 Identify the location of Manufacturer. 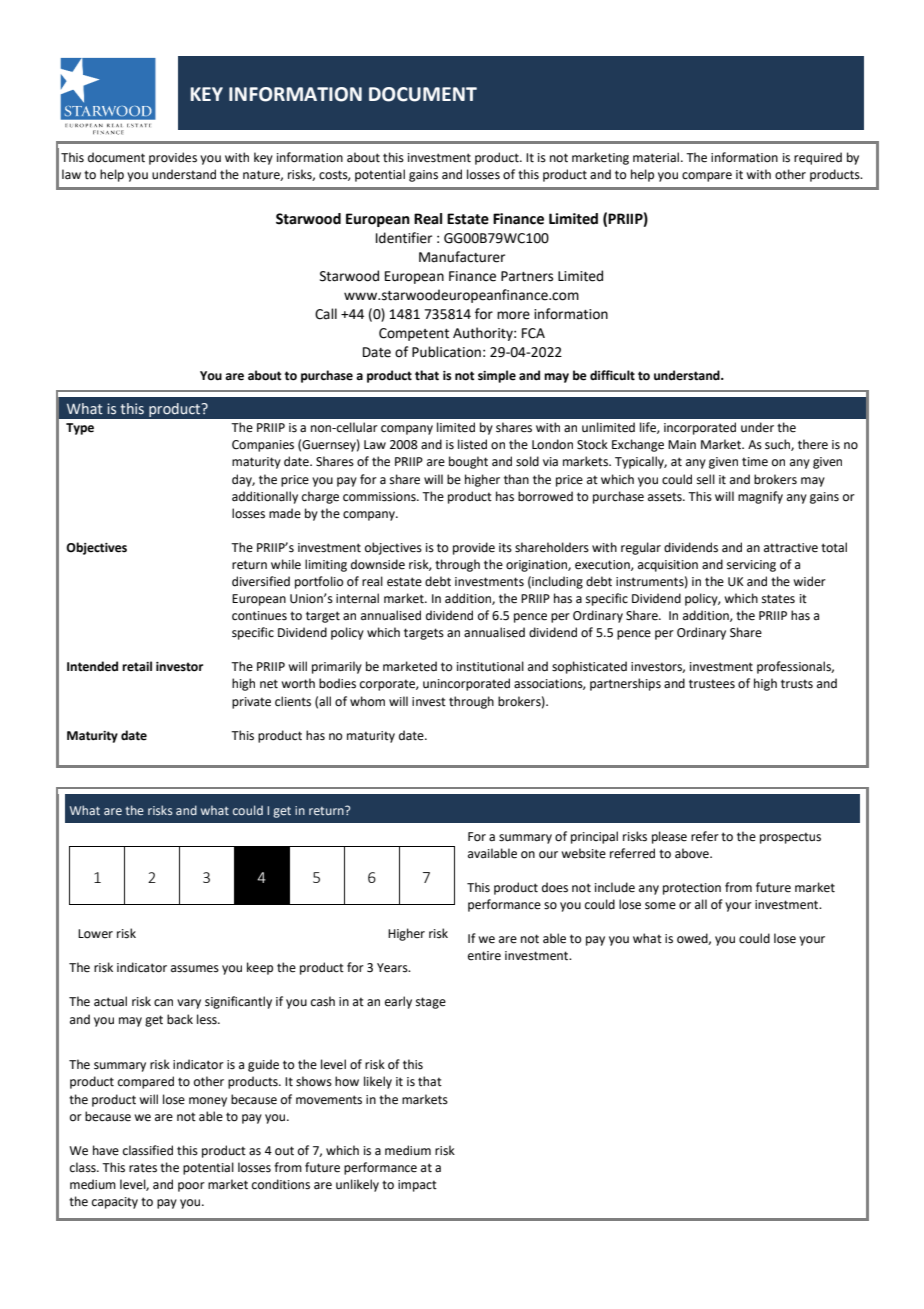
(462, 257).
